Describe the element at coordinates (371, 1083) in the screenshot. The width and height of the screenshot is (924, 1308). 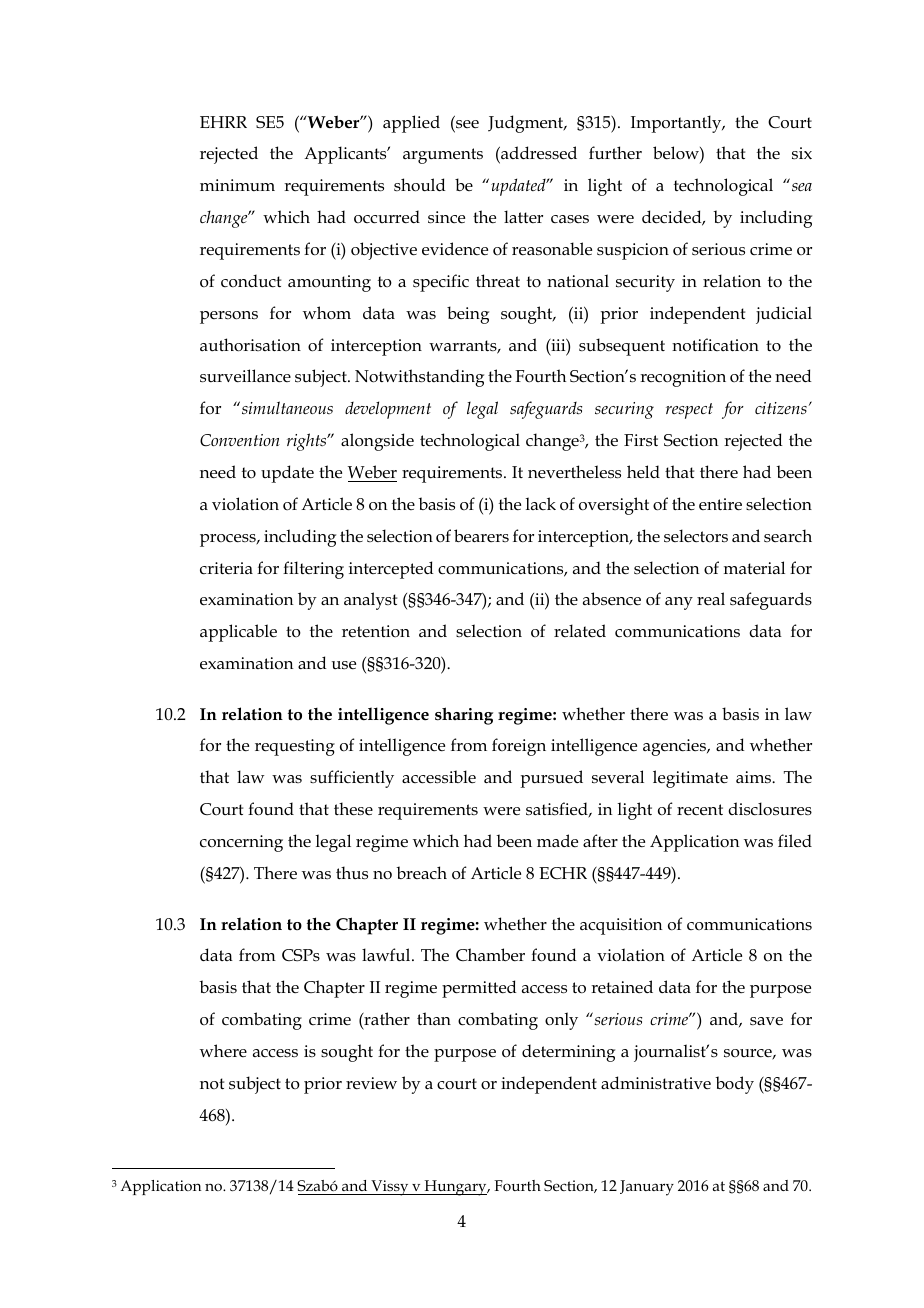
I see `review` at that location.
